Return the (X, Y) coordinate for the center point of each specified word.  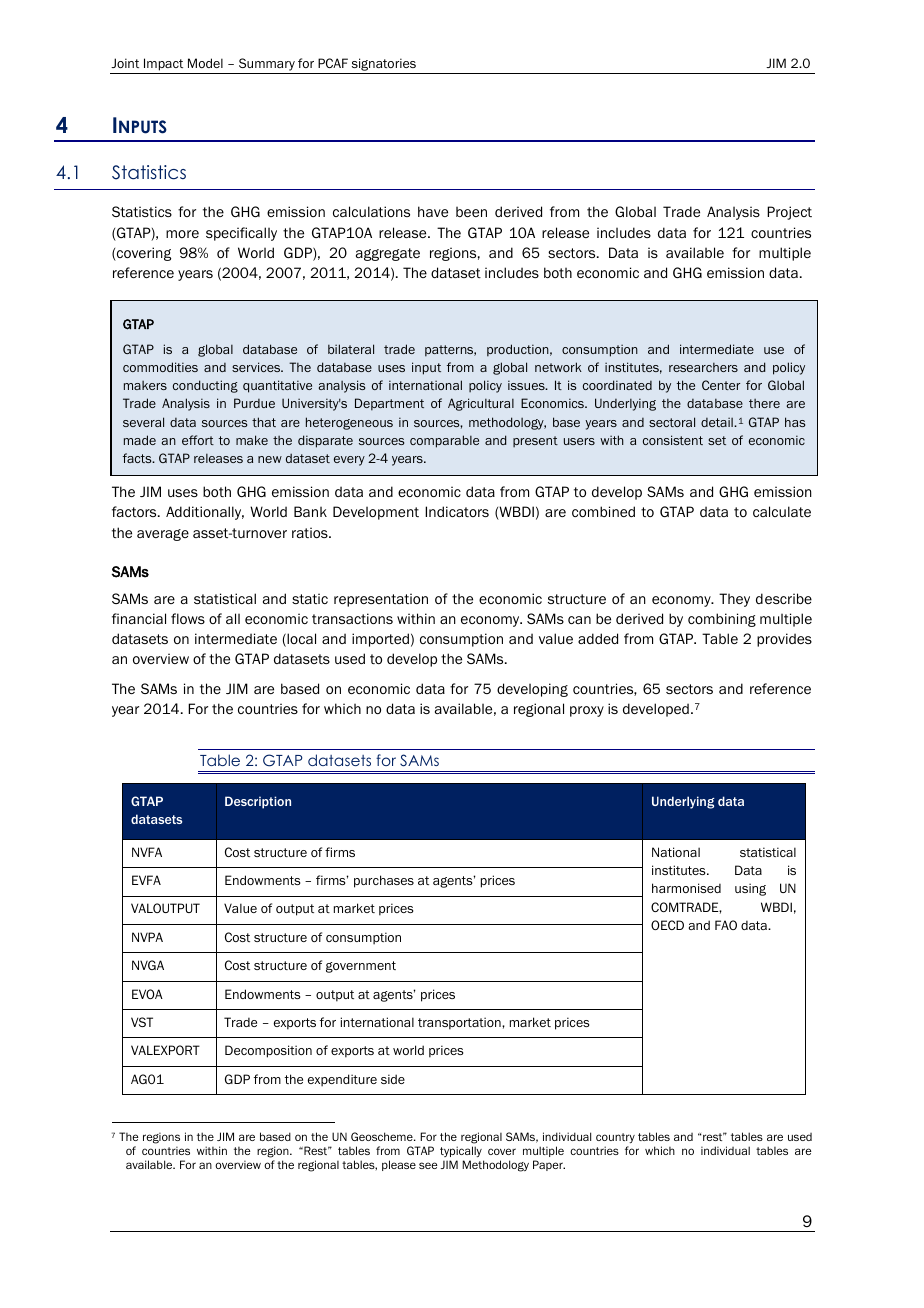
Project (789, 213)
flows (188, 618)
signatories (383, 66)
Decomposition (268, 1051)
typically (461, 1151)
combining (722, 620)
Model (205, 63)
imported (380, 640)
